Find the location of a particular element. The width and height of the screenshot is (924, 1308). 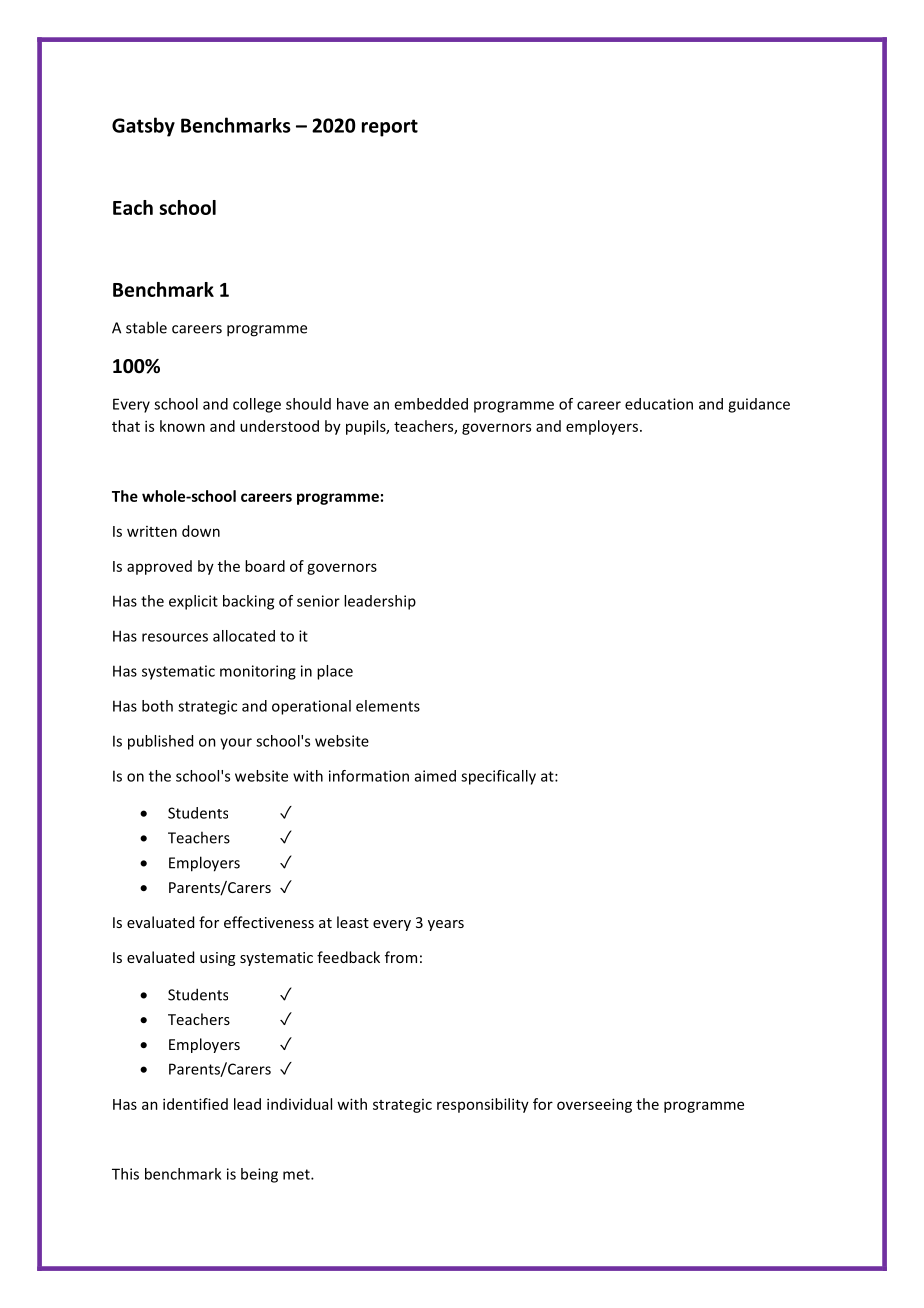

overseeing is located at coordinates (594, 1105).
